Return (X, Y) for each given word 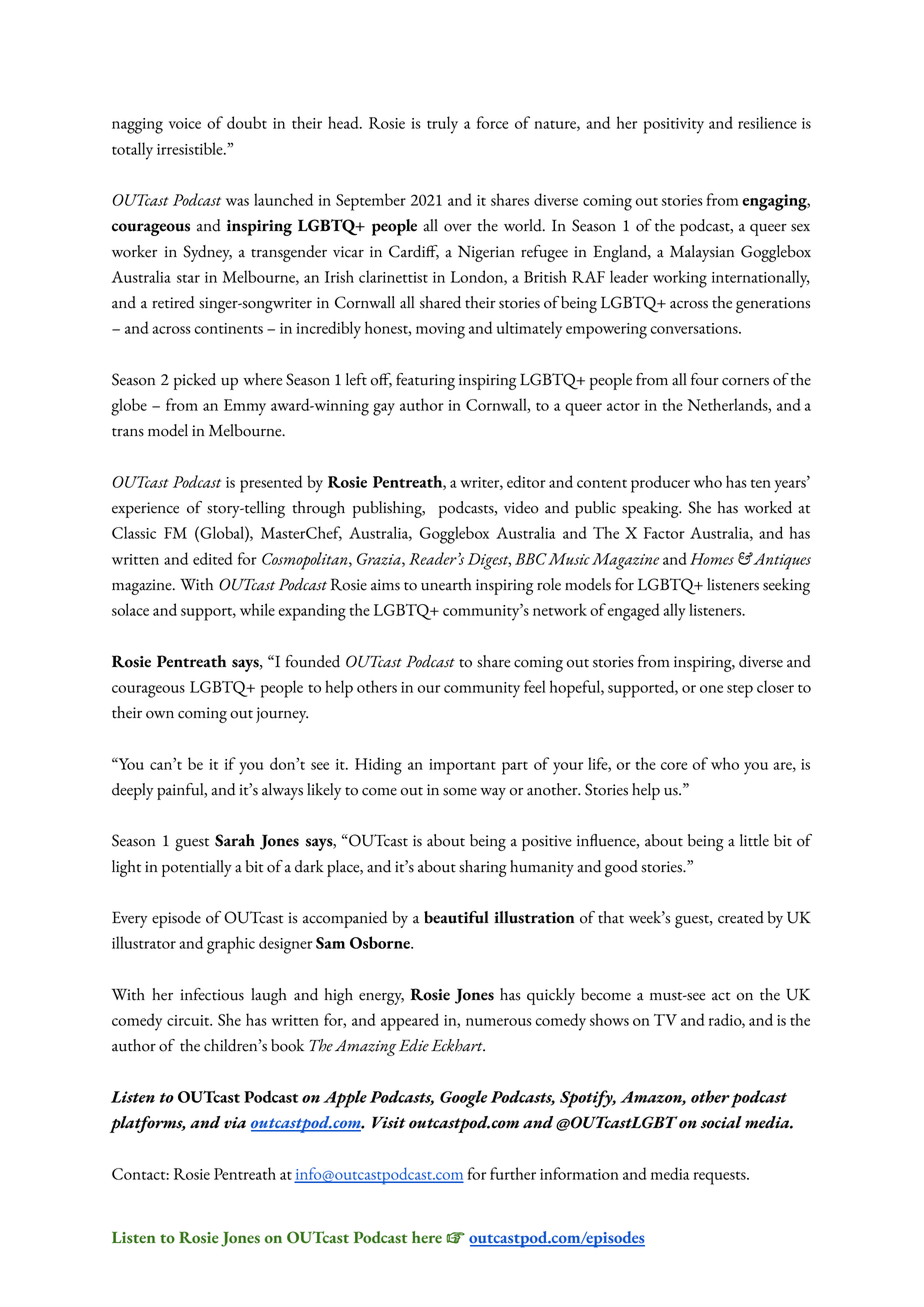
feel (534, 686)
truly (442, 125)
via (235, 1123)
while (257, 609)
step (740, 691)
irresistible (191, 148)
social (721, 1122)
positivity (674, 126)
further (513, 1173)
